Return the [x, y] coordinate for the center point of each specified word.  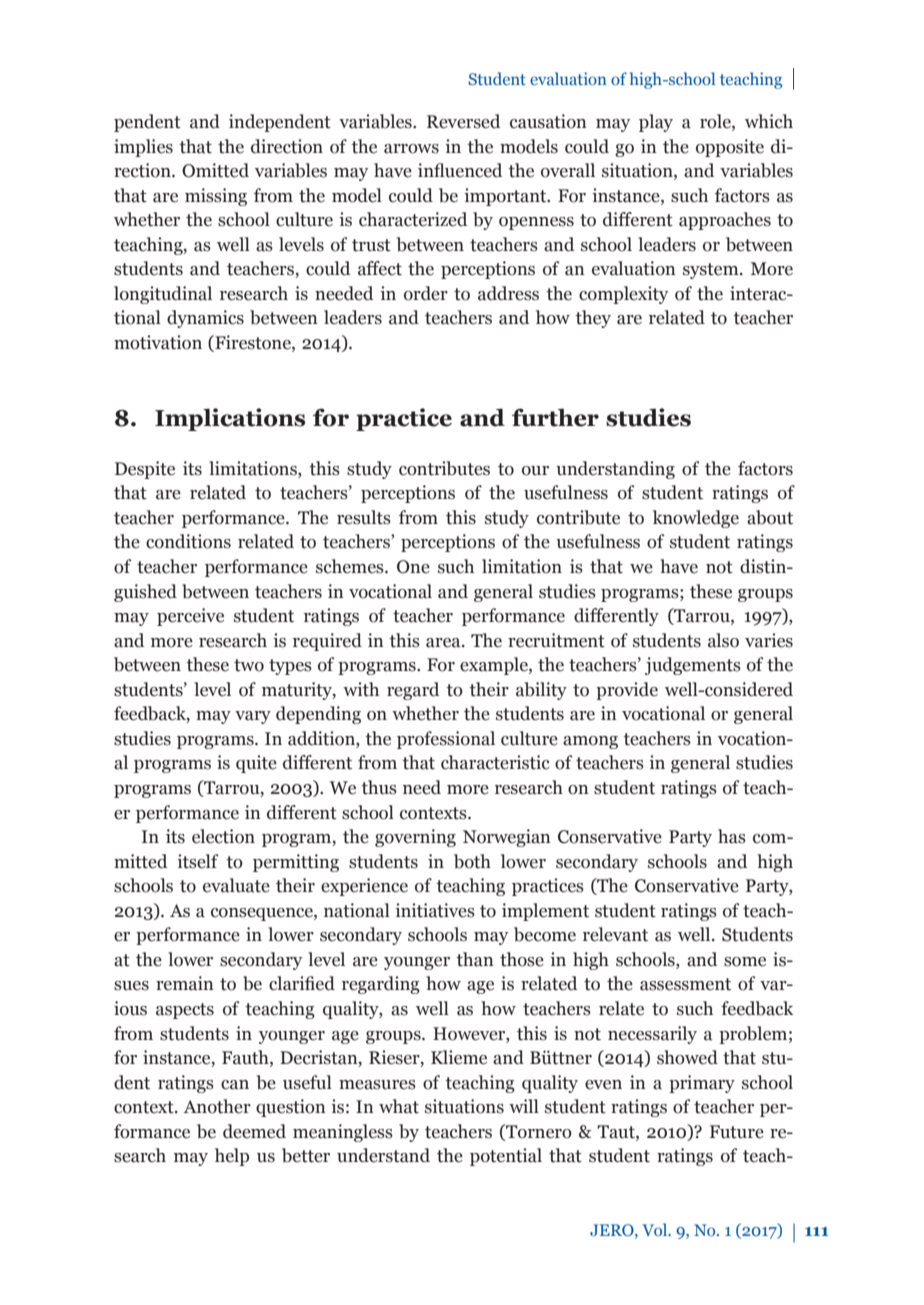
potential [506, 1157]
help [232, 1157]
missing [216, 197]
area [444, 643]
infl [431, 170]
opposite [730, 148]
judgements [693, 666]
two [249, 665]
